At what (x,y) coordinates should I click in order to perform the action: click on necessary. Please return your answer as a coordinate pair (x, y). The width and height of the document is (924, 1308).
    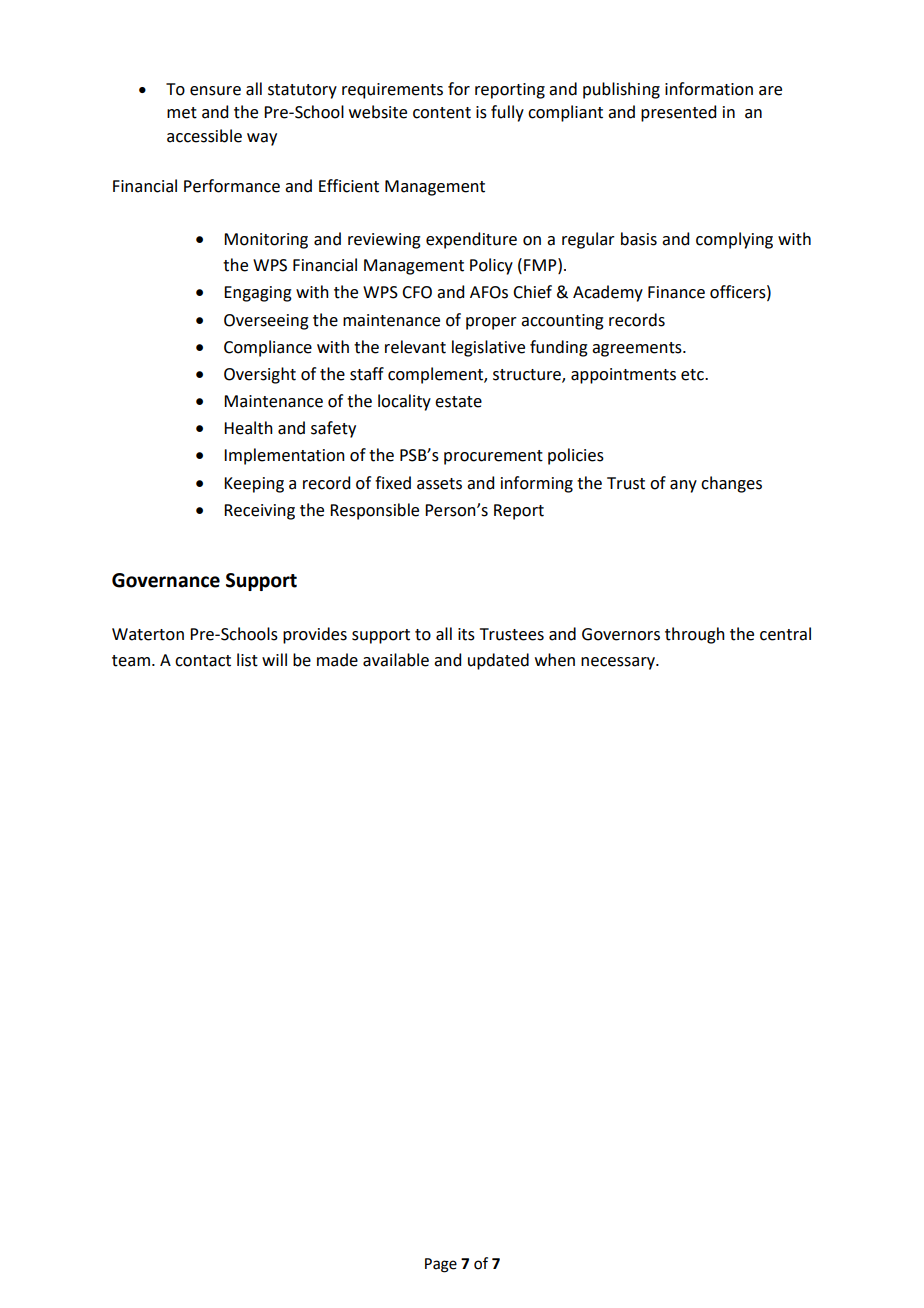
    Looking at the image, I should click on (619, 663).
